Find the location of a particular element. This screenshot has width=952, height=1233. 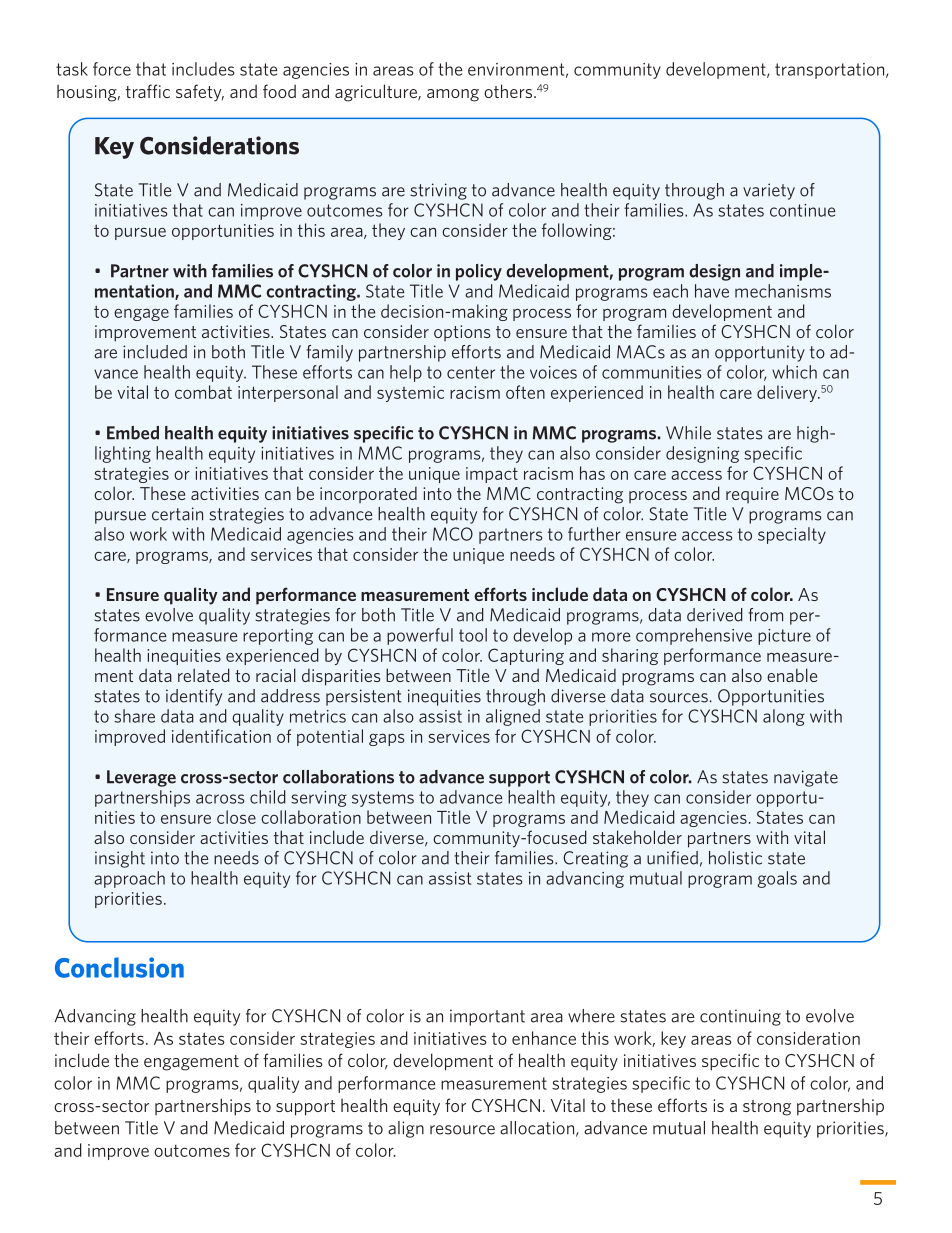

transportation is located at coordinates (831, 71).
